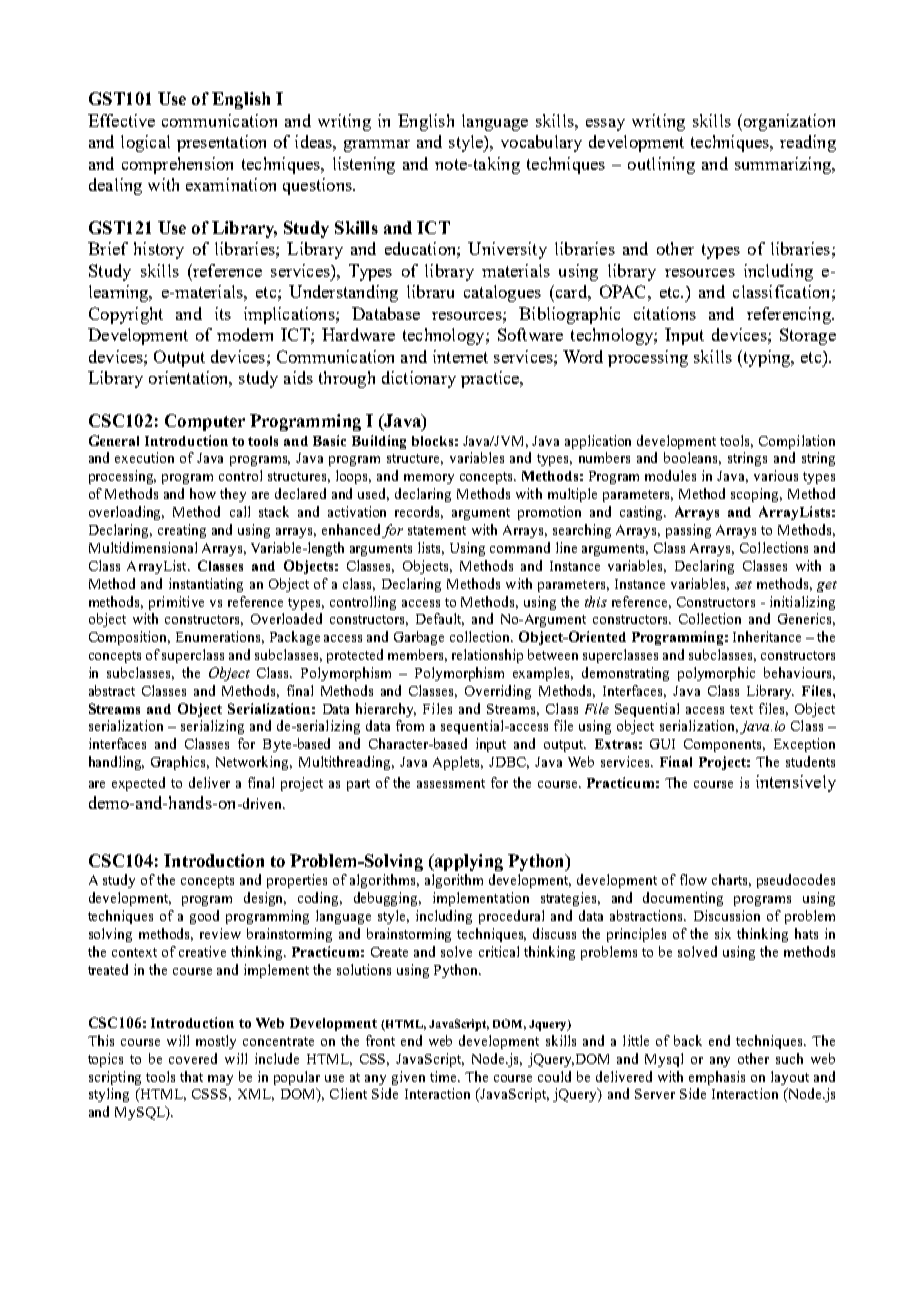 The width and height of the screenshot is (924, 1308). I want to click on vocabulary, so click(541, 143).
